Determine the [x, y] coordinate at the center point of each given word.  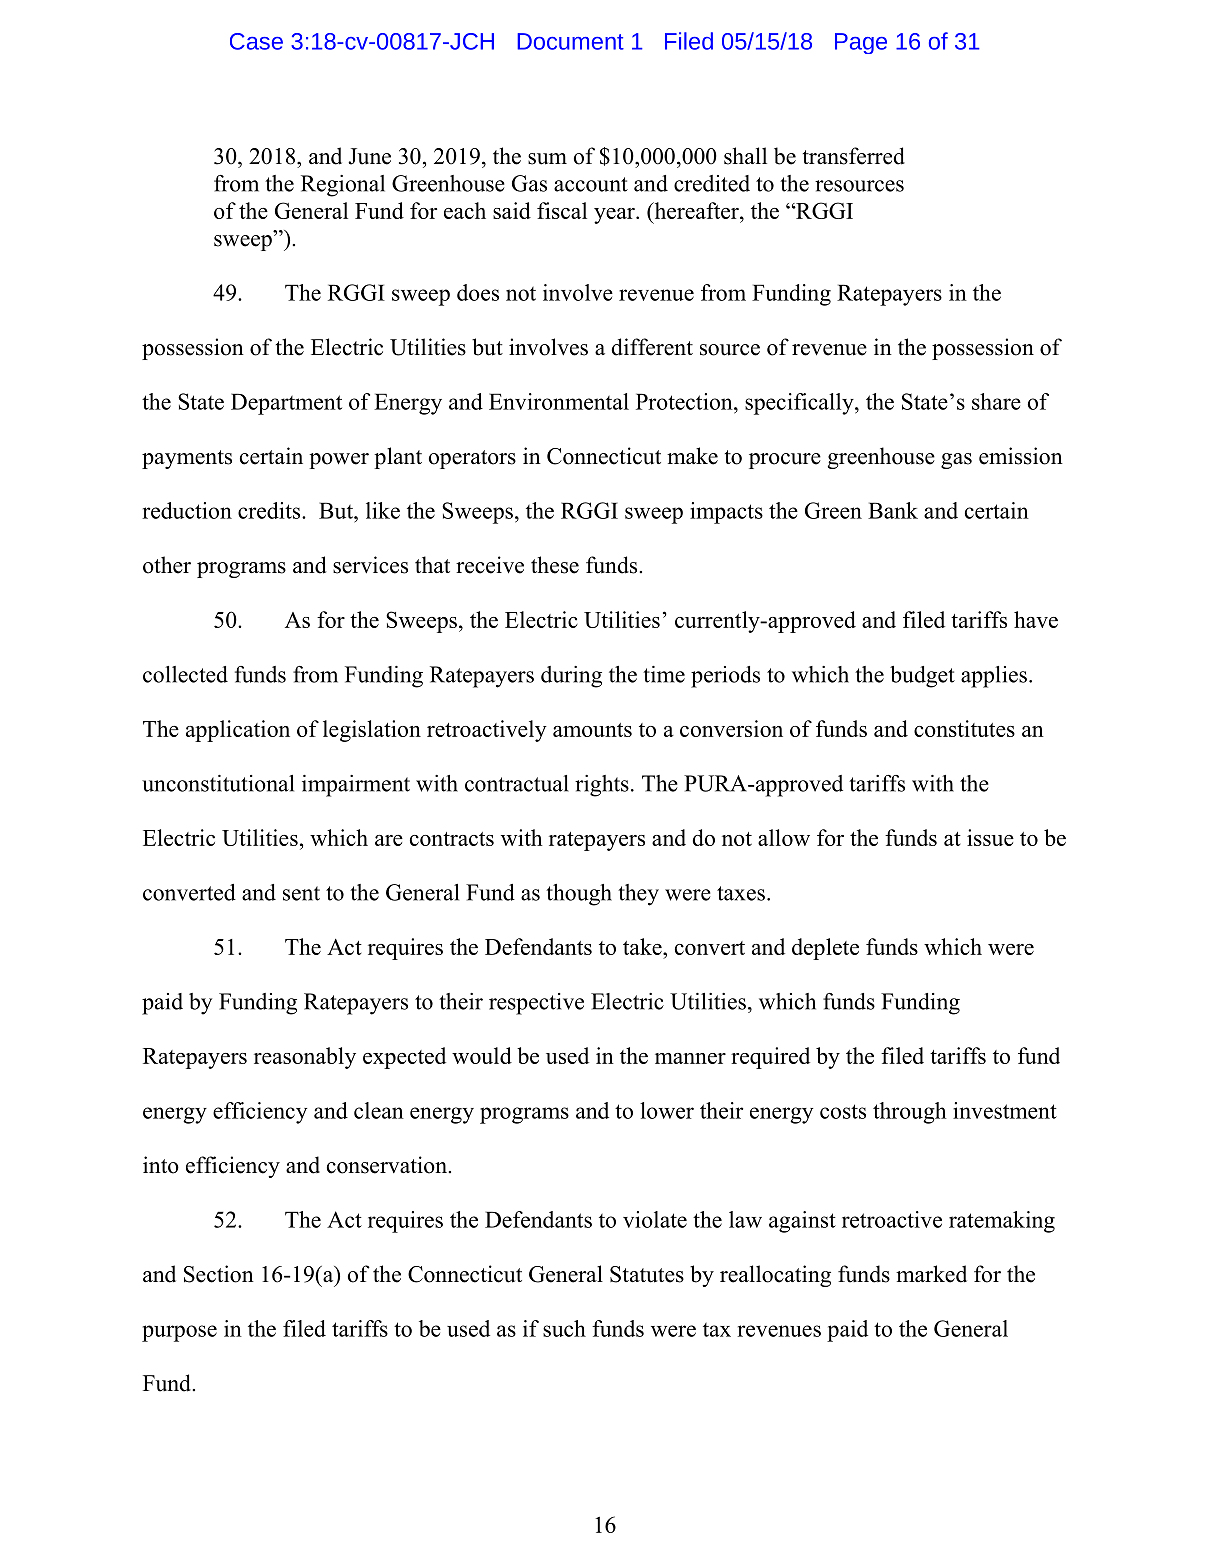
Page [861, 43]
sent [301, 893]
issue [990, 837]
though [579, 895]
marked [931, 1274]
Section [219, 1274]
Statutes [647, 1274]
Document [570, 41]
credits [270, 510]
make [692, 456]
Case [256, 41]
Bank [893, 510]
